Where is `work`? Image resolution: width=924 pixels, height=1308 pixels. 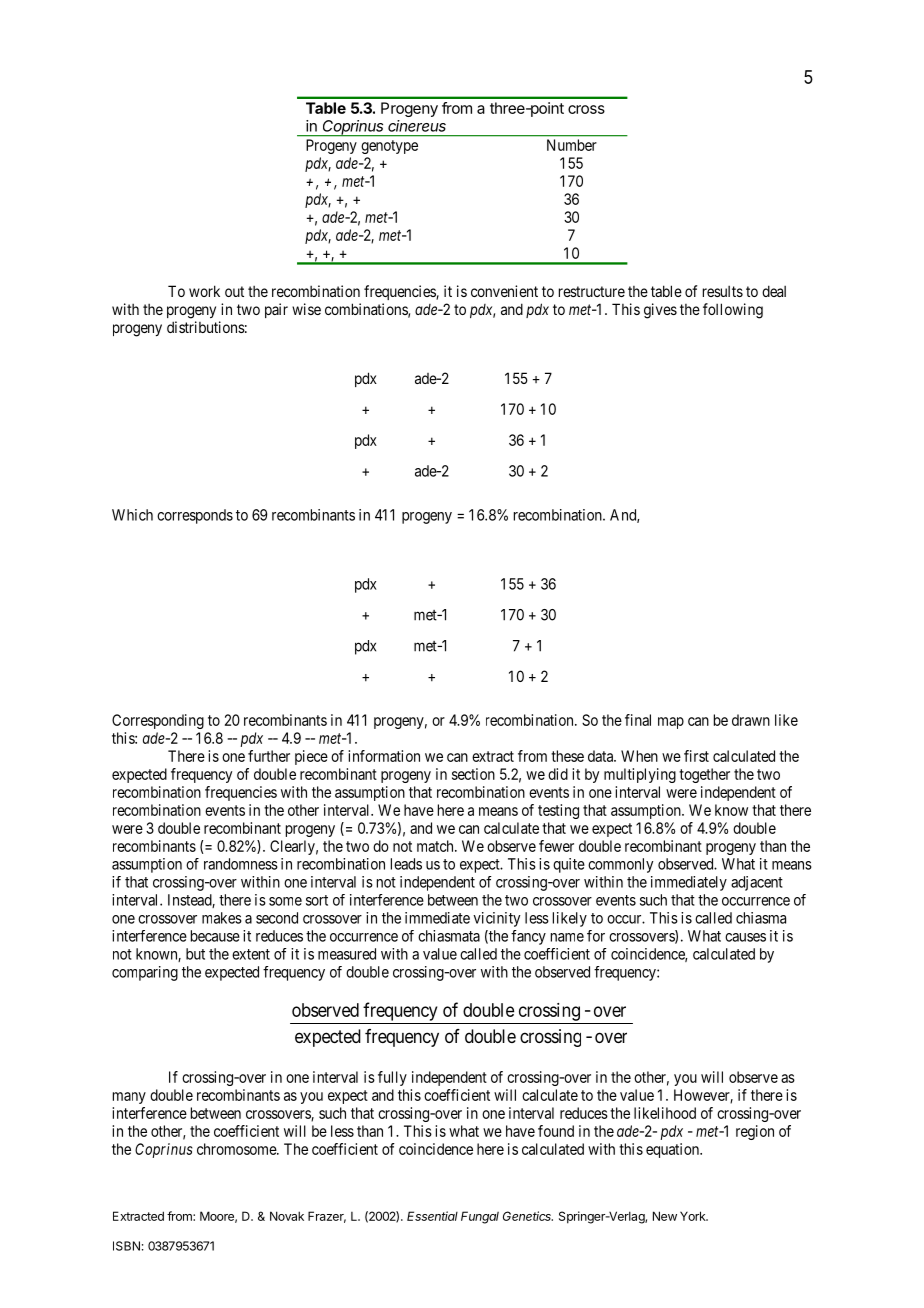 work is located at coordinates (204, 291).
